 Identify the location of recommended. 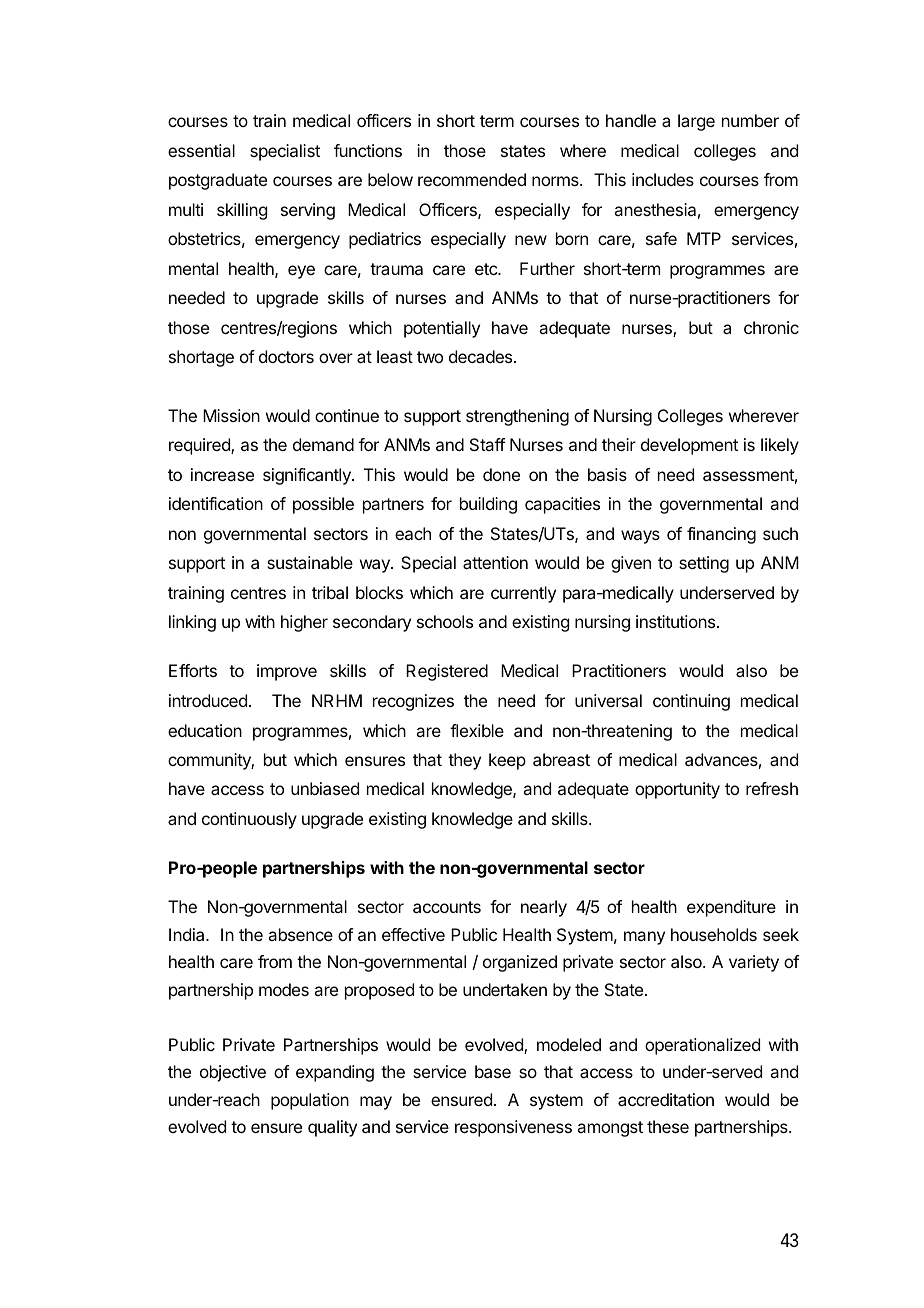
(472, 179).
